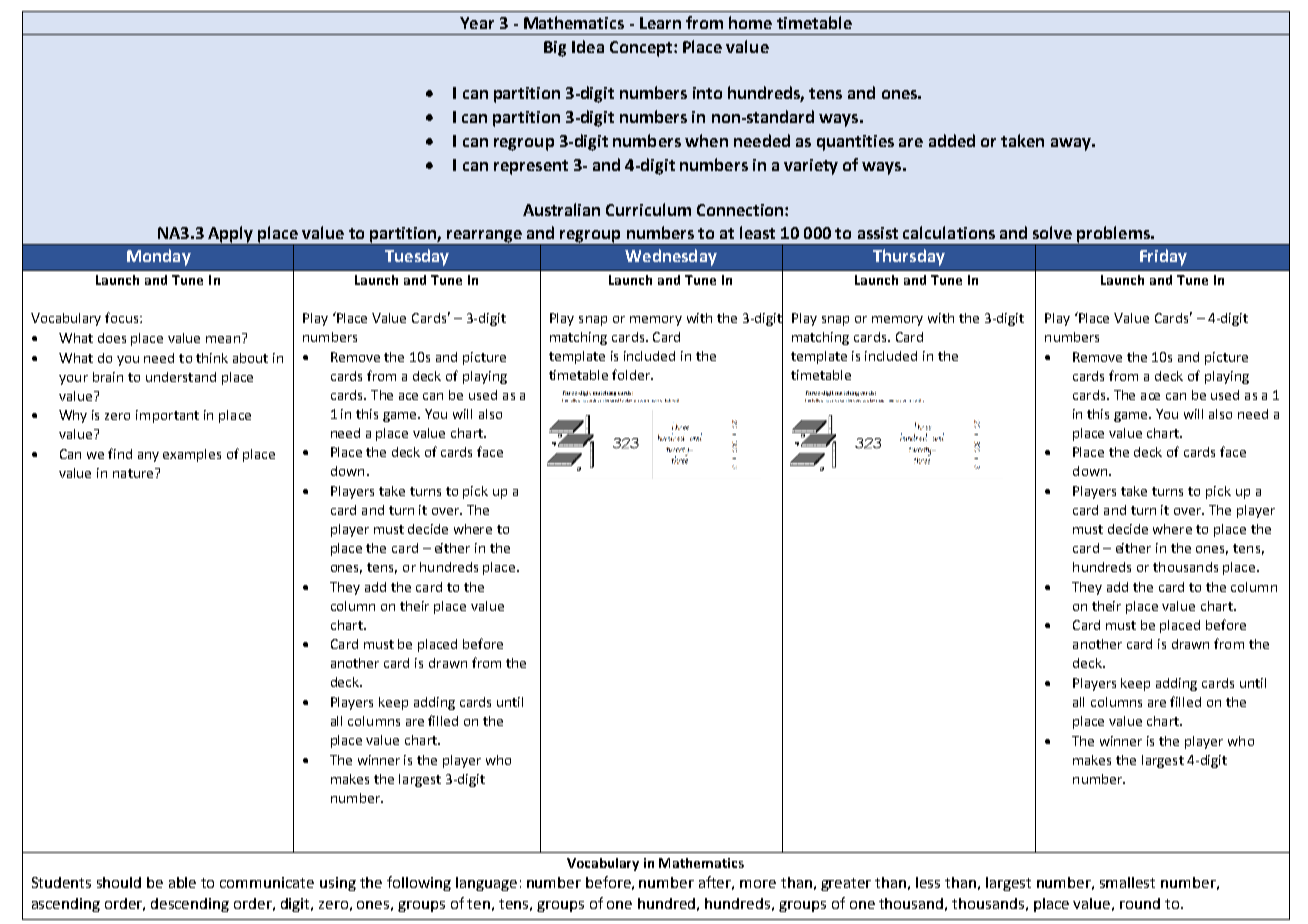 The width and height of the document is (1308, 924). Describe the element at coordinates (192, 455) in the document. I see `examples` at that location.
